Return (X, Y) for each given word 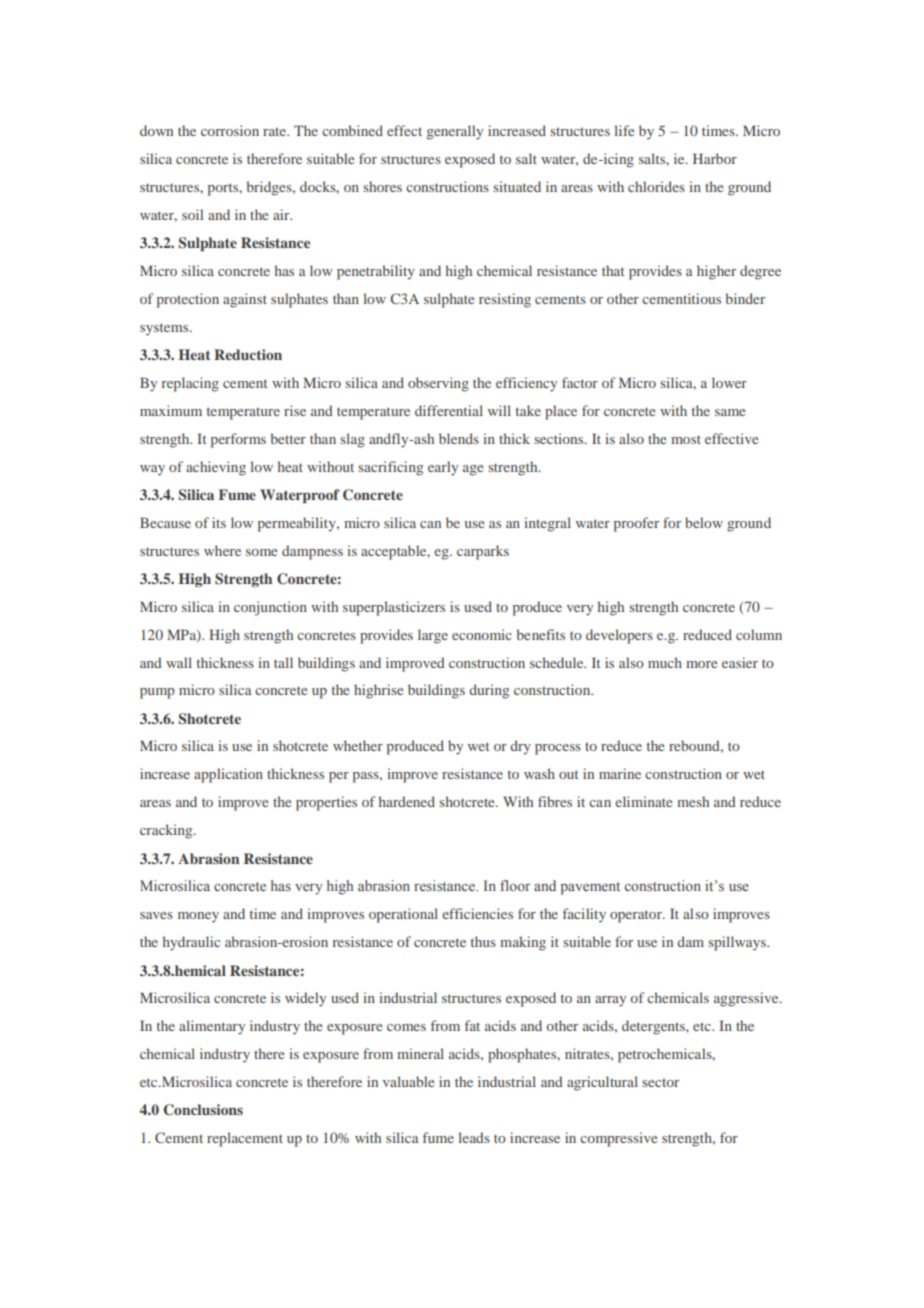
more (701, 664)
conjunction (270, 608)
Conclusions (203, 1110)
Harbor (715, 158)
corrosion (230, 130)
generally (455, 132)
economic (482, 634)
